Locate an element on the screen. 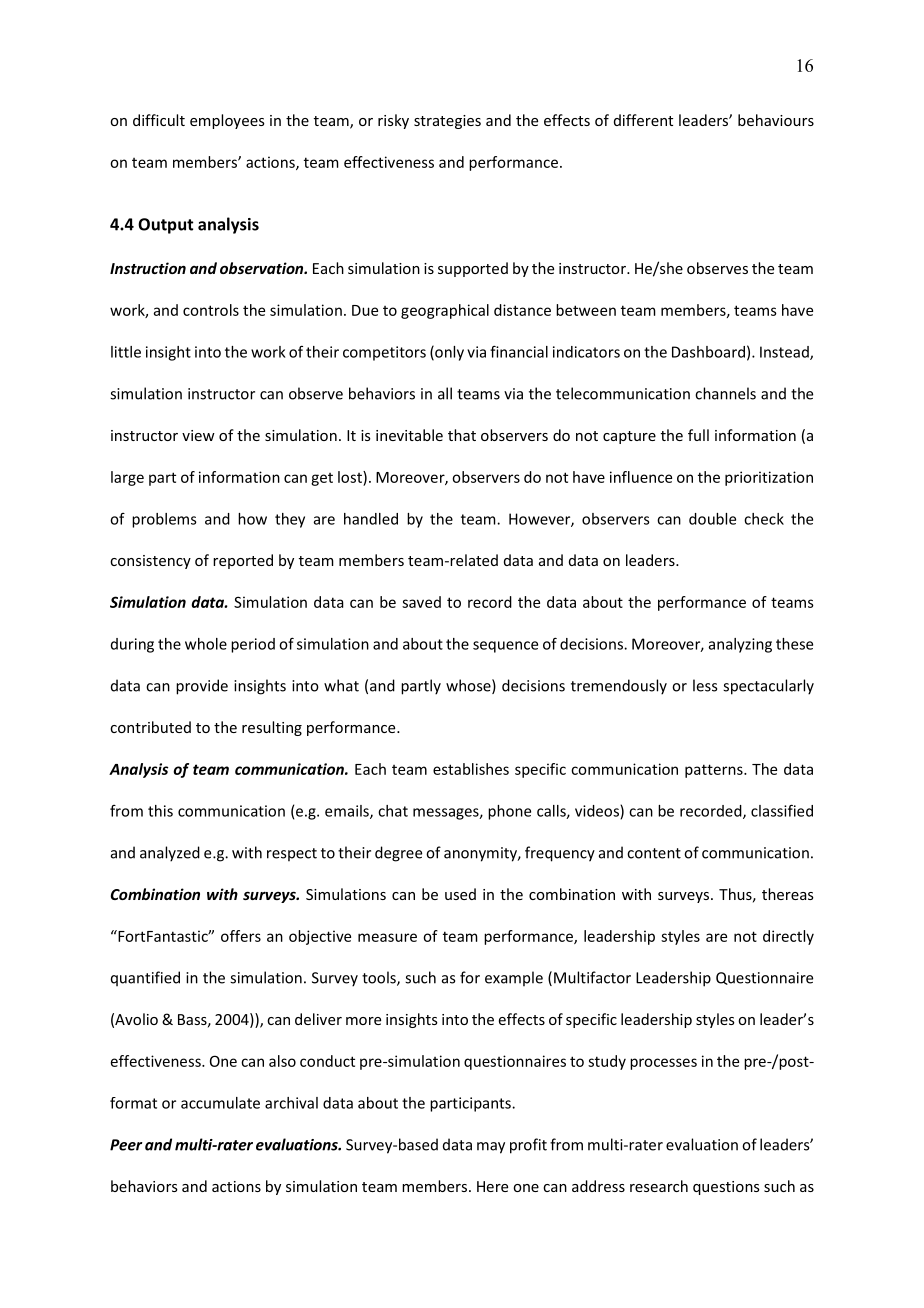 The height and width of the screenshot is (1308, 924). employees is located at coordinates (227, 121).
